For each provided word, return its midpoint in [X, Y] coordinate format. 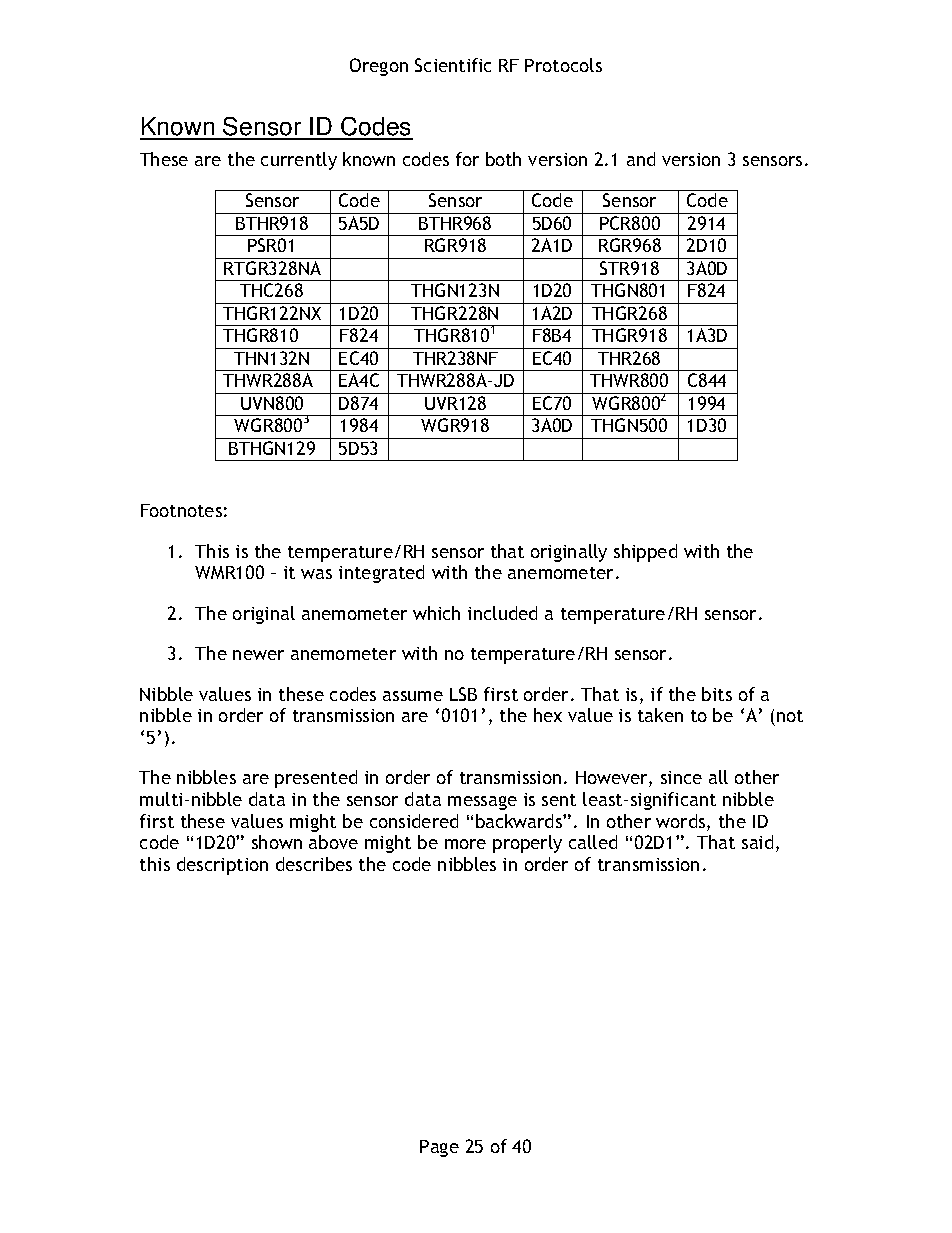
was [316, 574]
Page [439, 1148]
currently [299, 161]
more [465, 844]
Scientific [453, 65]
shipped [645, 553]
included [502, 613]
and [641, 159]
